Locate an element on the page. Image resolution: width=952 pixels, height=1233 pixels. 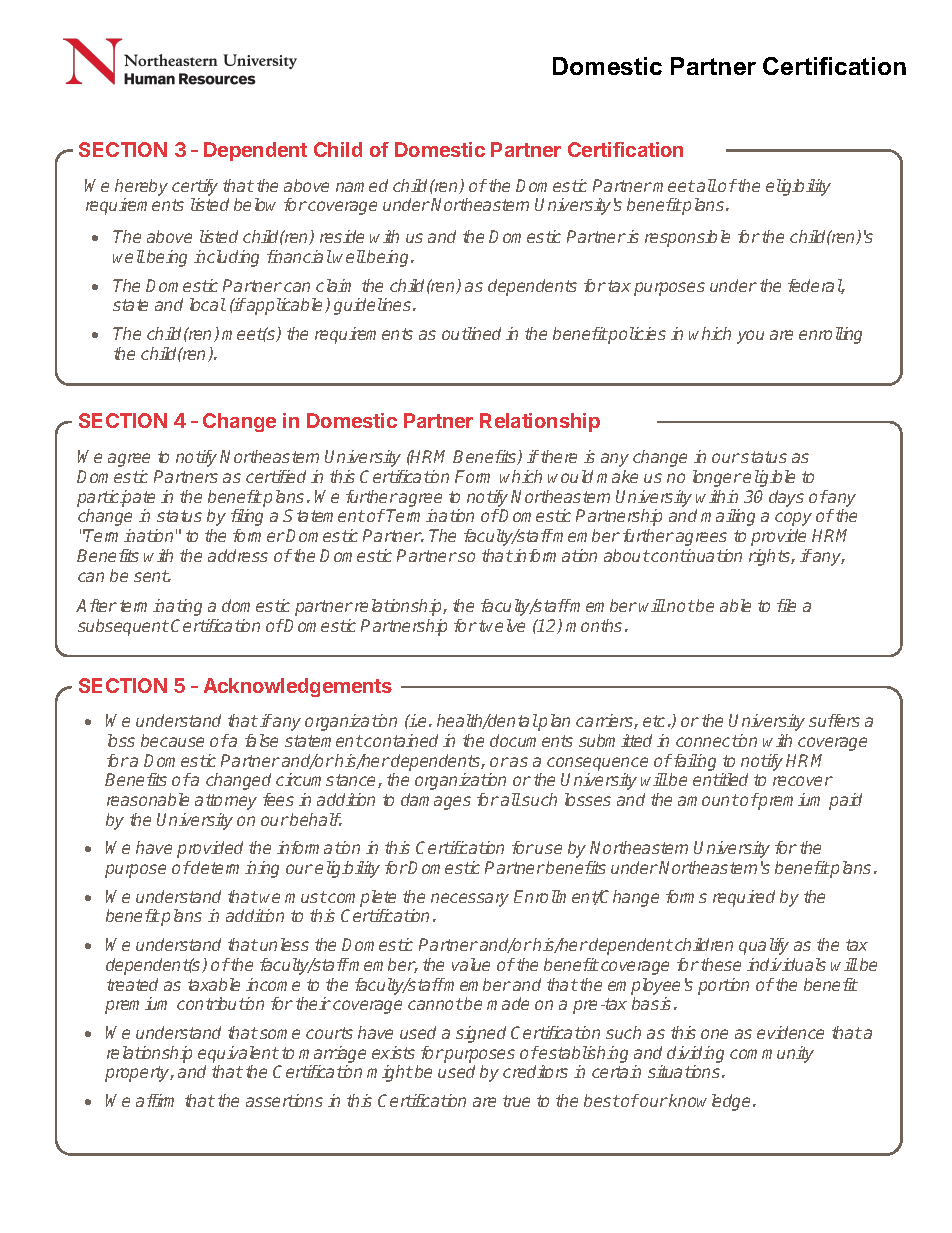
certify is located at coordinates (195, 187).
